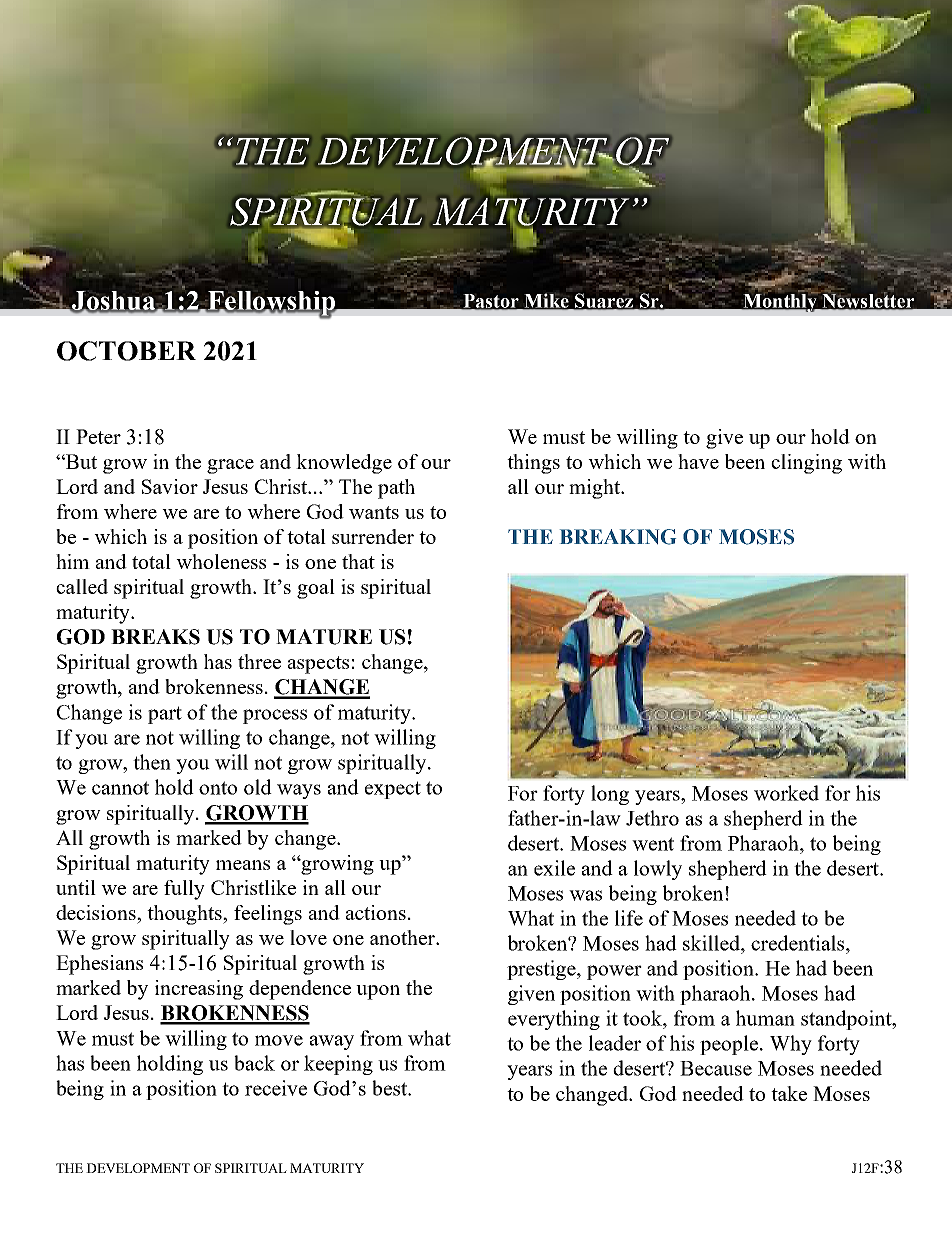  I want to click on back, so click(254, 1063).
